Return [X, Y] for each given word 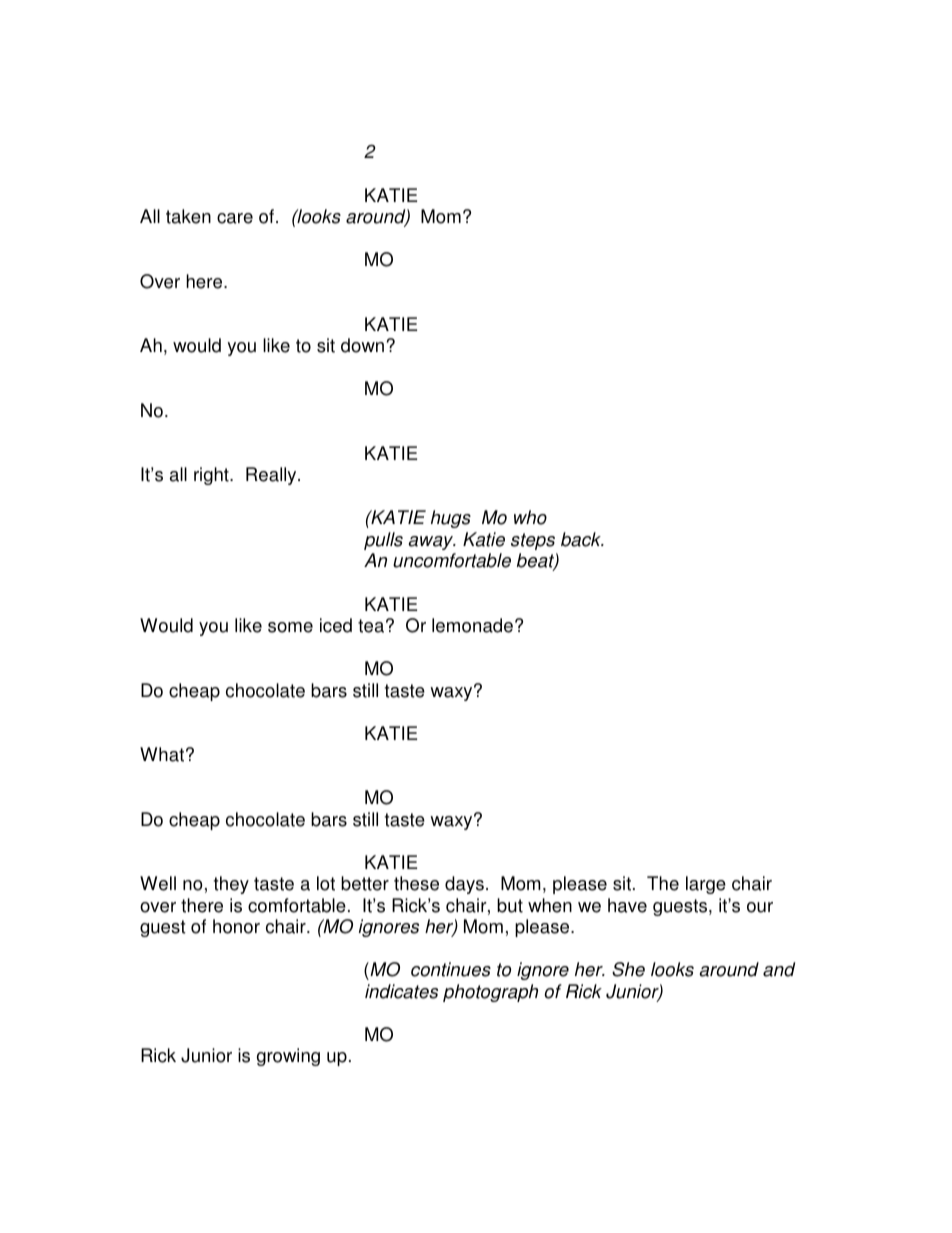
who [530, 517]
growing [288, 1057]
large [706, 885]
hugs [451, 519]
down [362, 345]
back [582, 539]
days [464, 885]
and [779, 969]
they [231, 885]
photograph [490, 993]
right [212, 476]
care [235, 218]
